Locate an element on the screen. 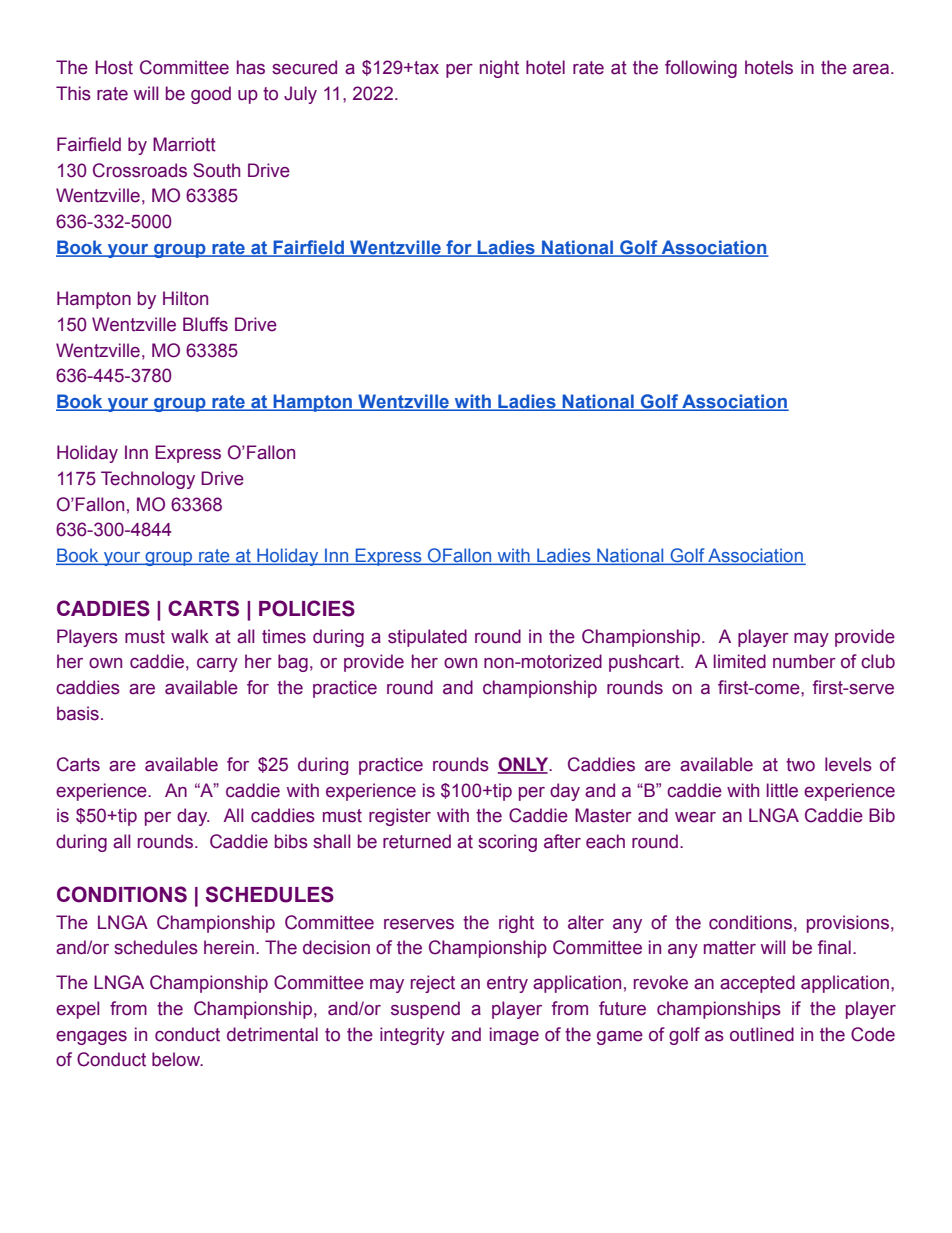  scoring is located at coordinates (507, 843).
